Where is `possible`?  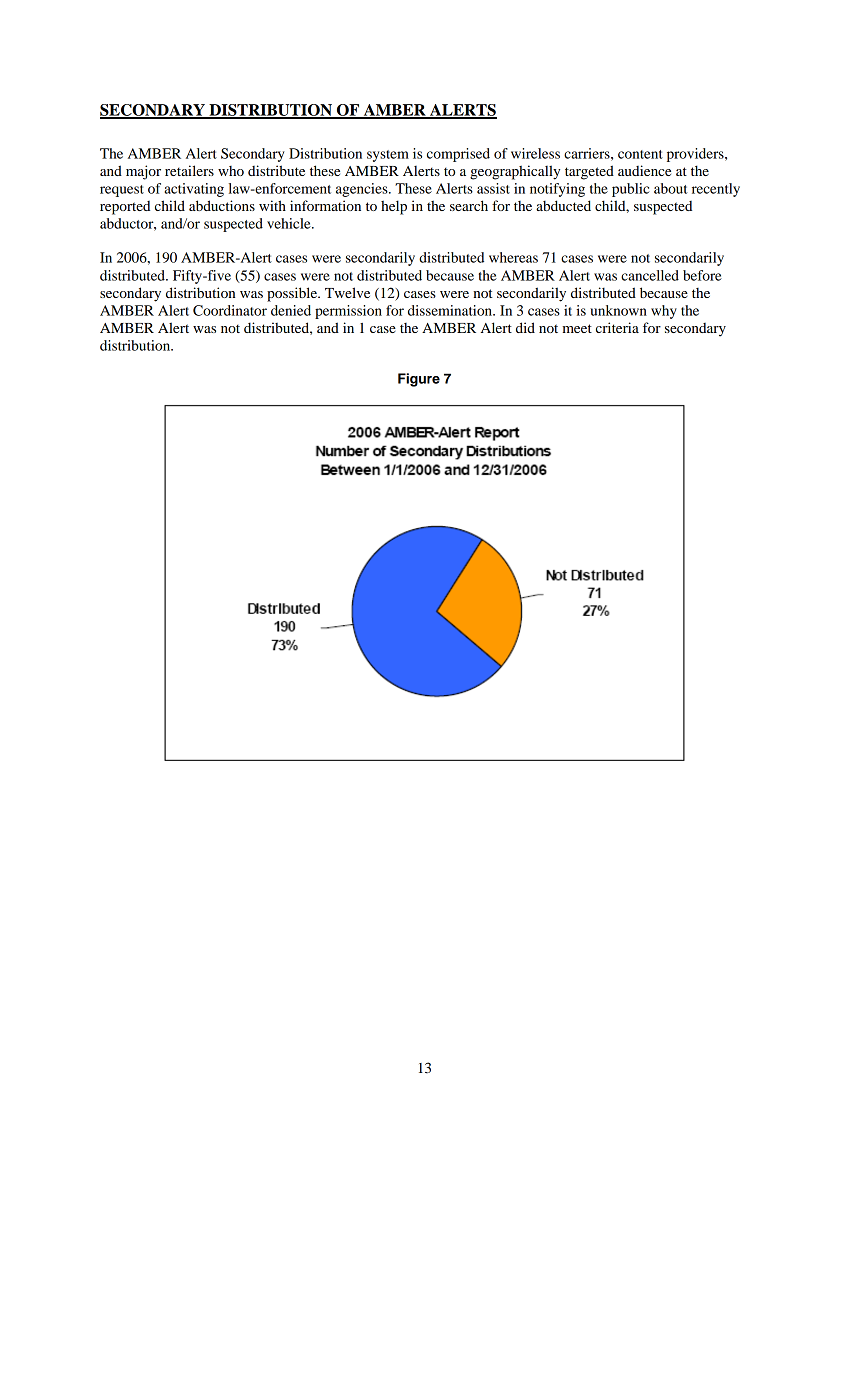 possible is located at coordinates (293, 294).
